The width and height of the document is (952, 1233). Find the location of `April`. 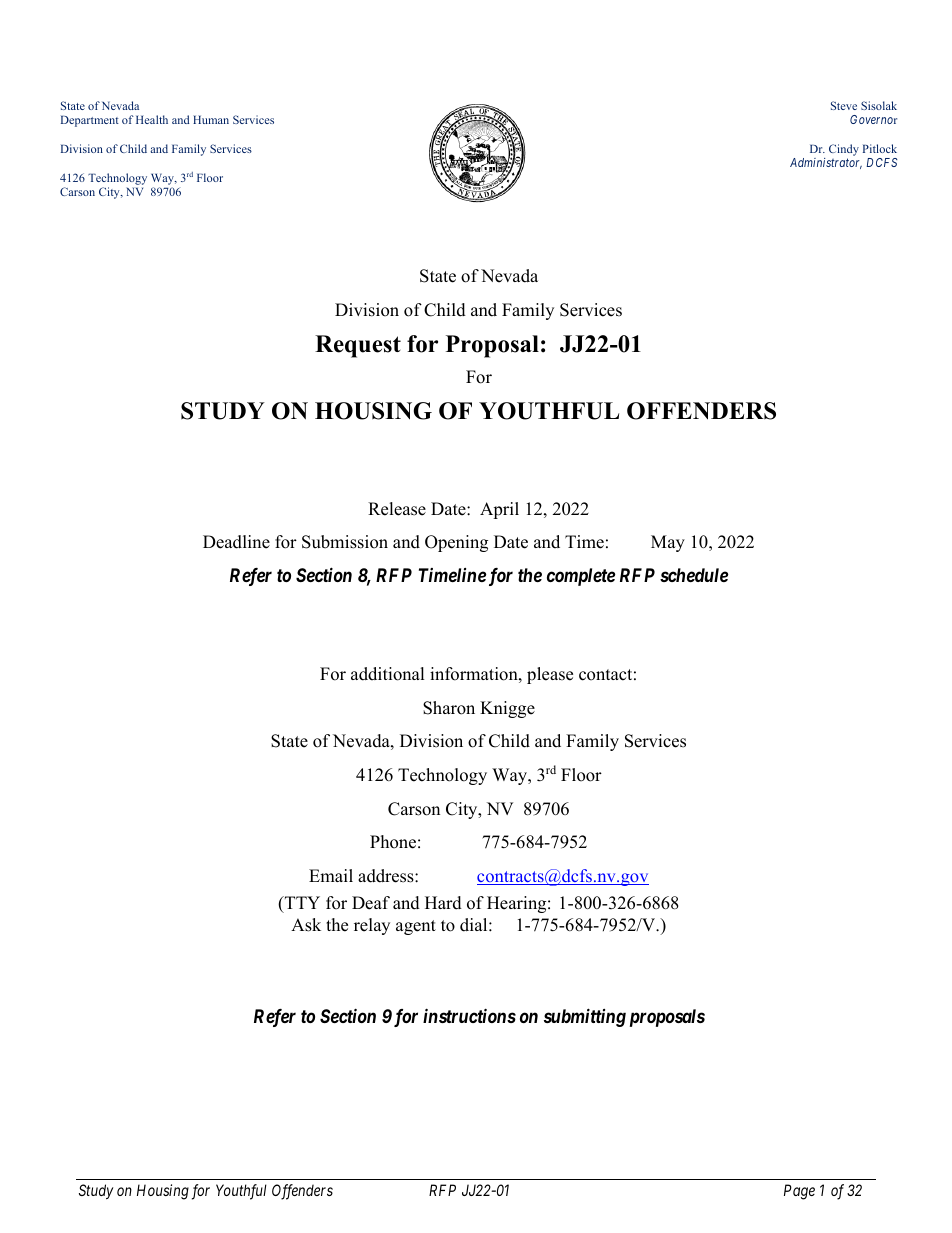

April is located at coordinates (499, 510).
